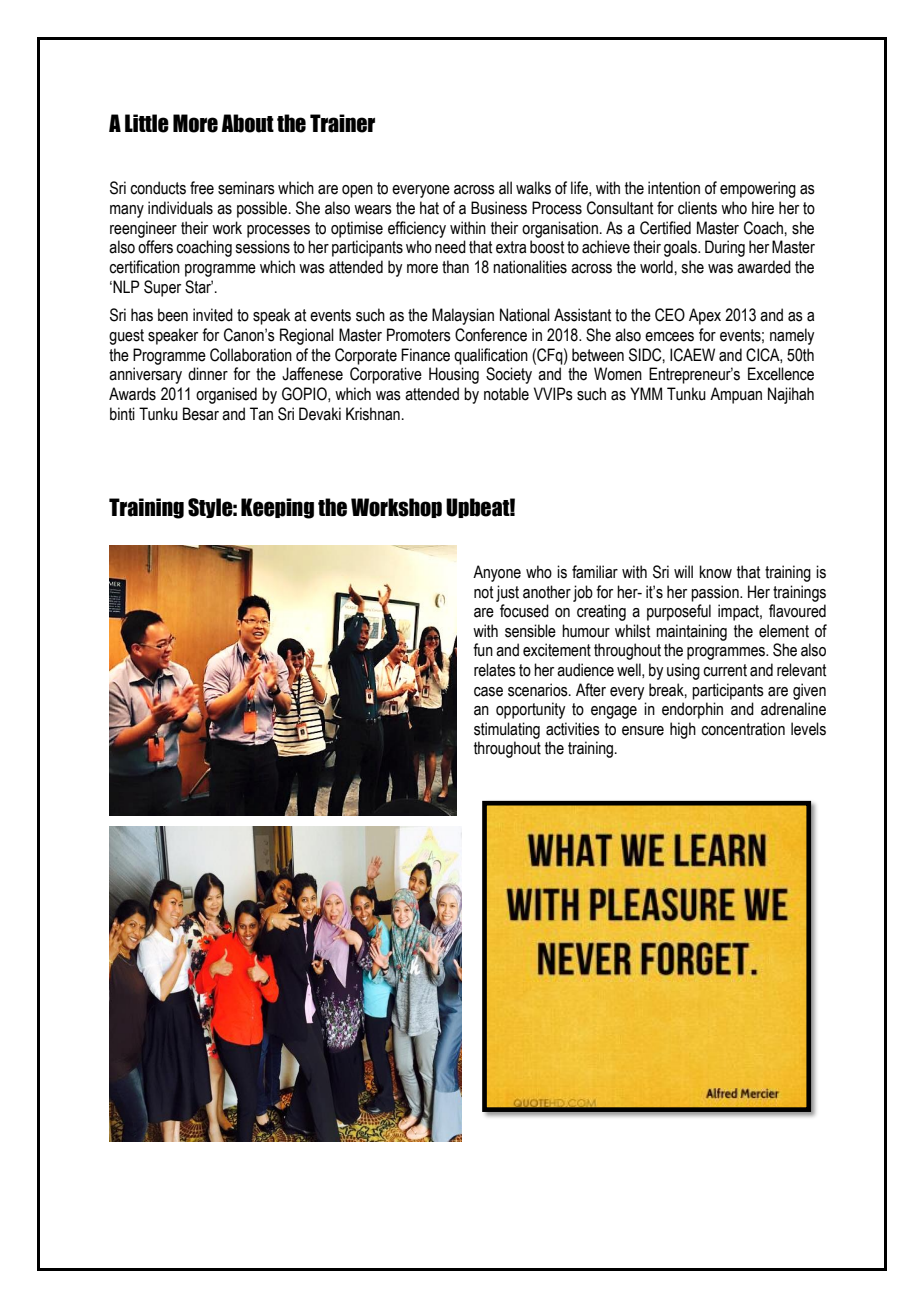 Image resolution: width=924 pixels, height=1308 pixels. Describe the element at coordinates (497, 573) in the page. I see `Anyone` at that location.
